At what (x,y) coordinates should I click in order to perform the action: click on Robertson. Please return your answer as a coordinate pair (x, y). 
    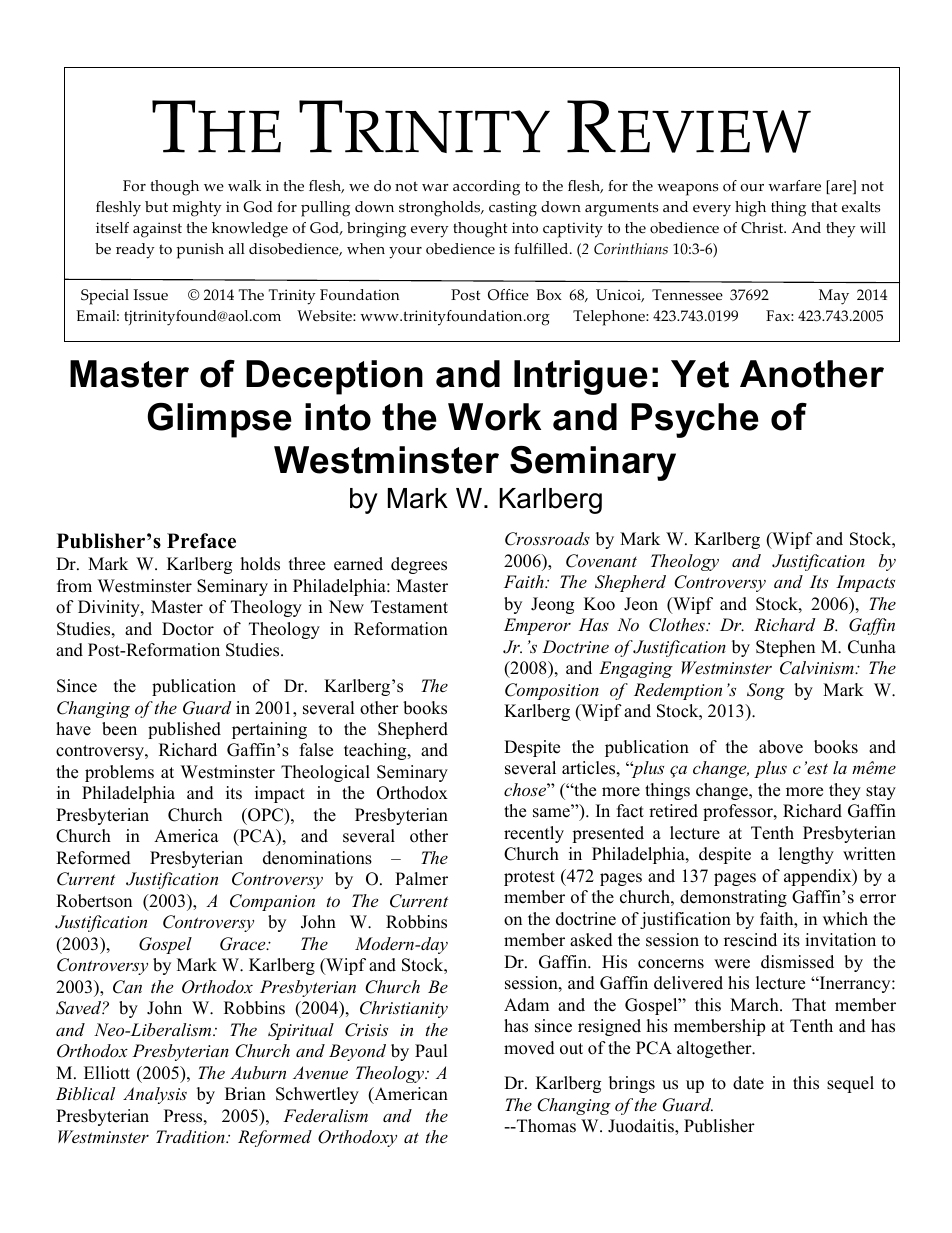
    Looking at the image, I should click on (94, 901).
